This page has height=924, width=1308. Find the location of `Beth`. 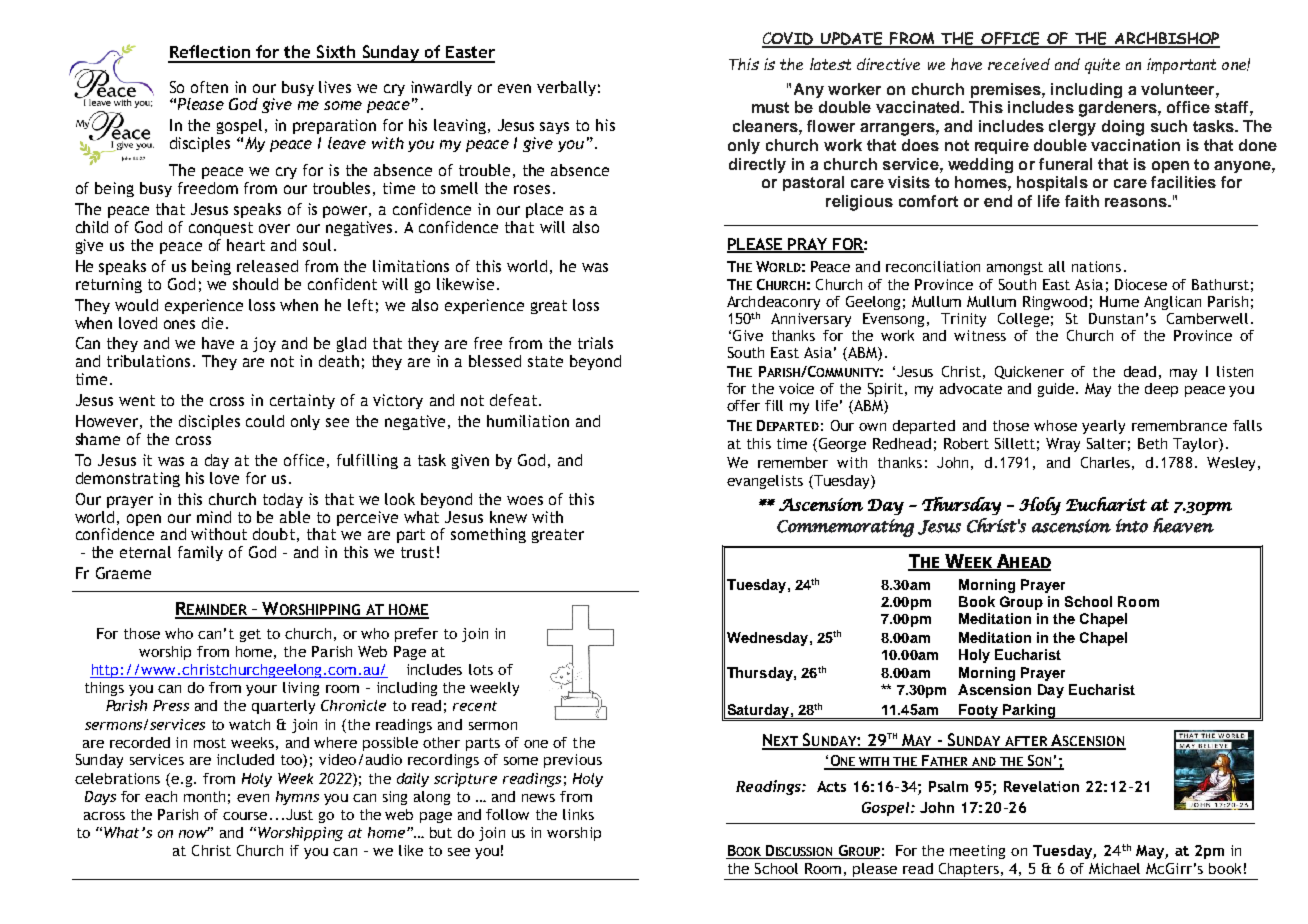

Beth is located at coordinates (1152, 443).
